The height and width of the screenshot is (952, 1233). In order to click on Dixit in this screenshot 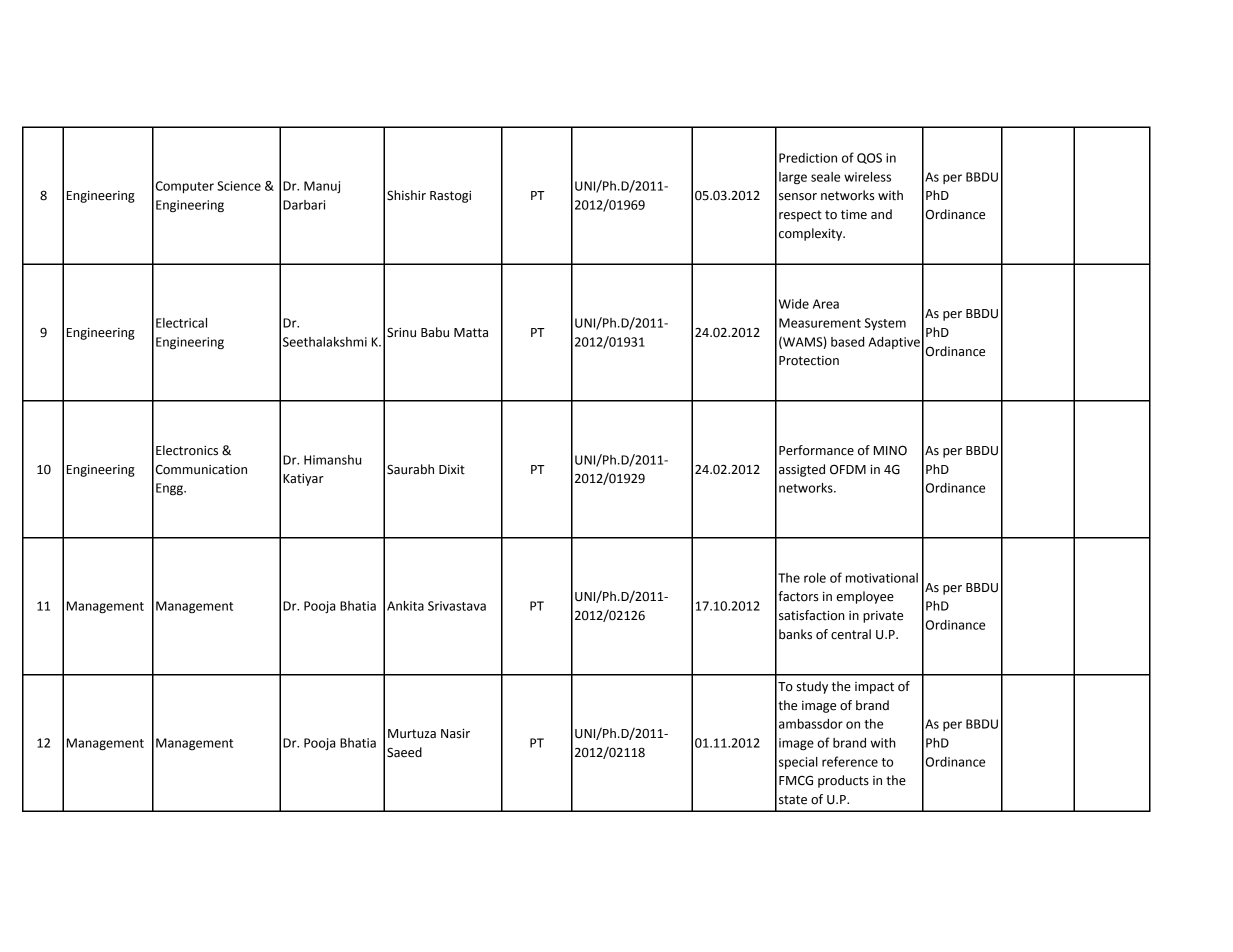, I will do `click(452, 470)`.
